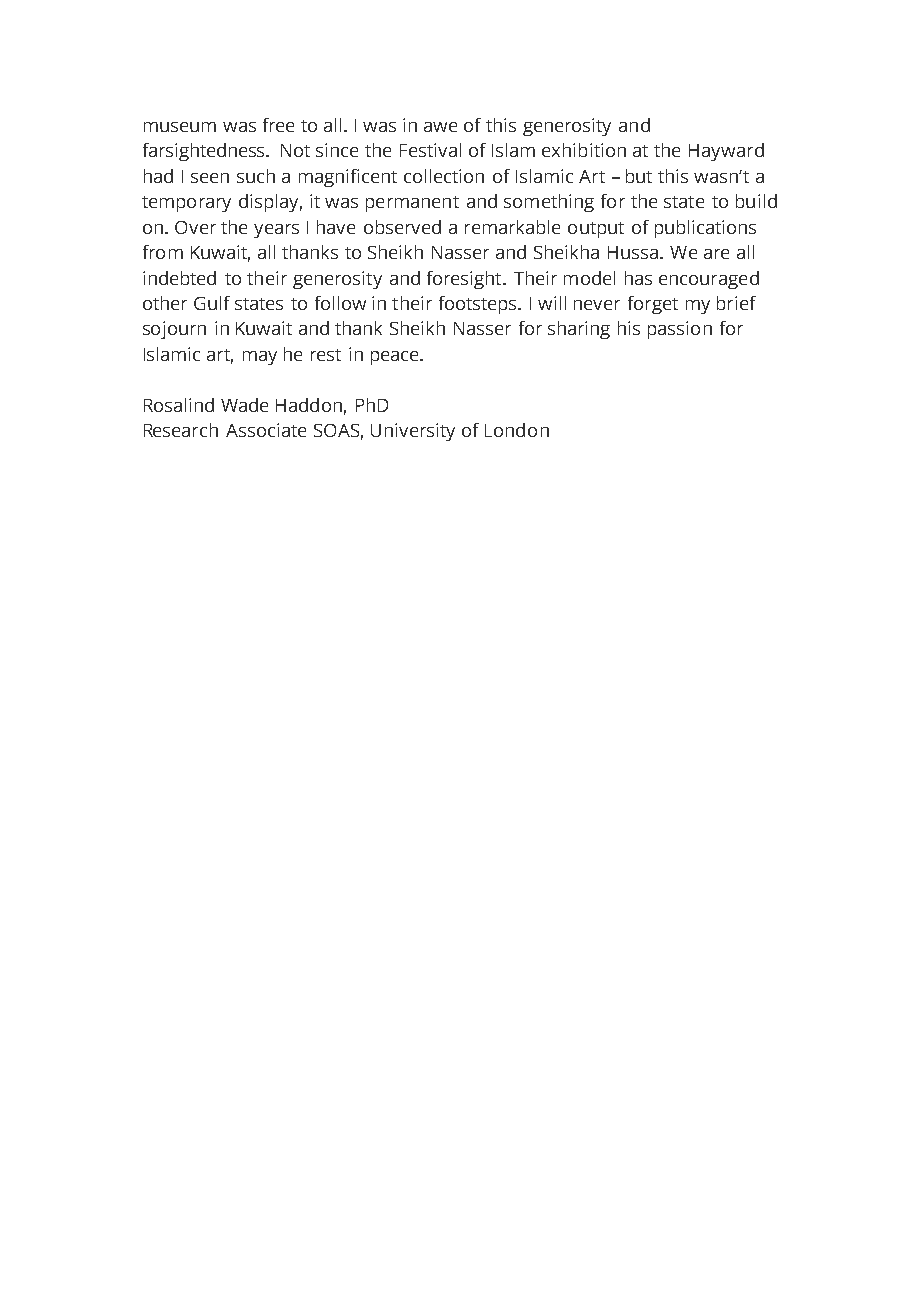 This page has height=1308, width=924. What do you see at coordinates (479, 305) in the page?
I see `footsteps` at bounding box center [479, 305].
